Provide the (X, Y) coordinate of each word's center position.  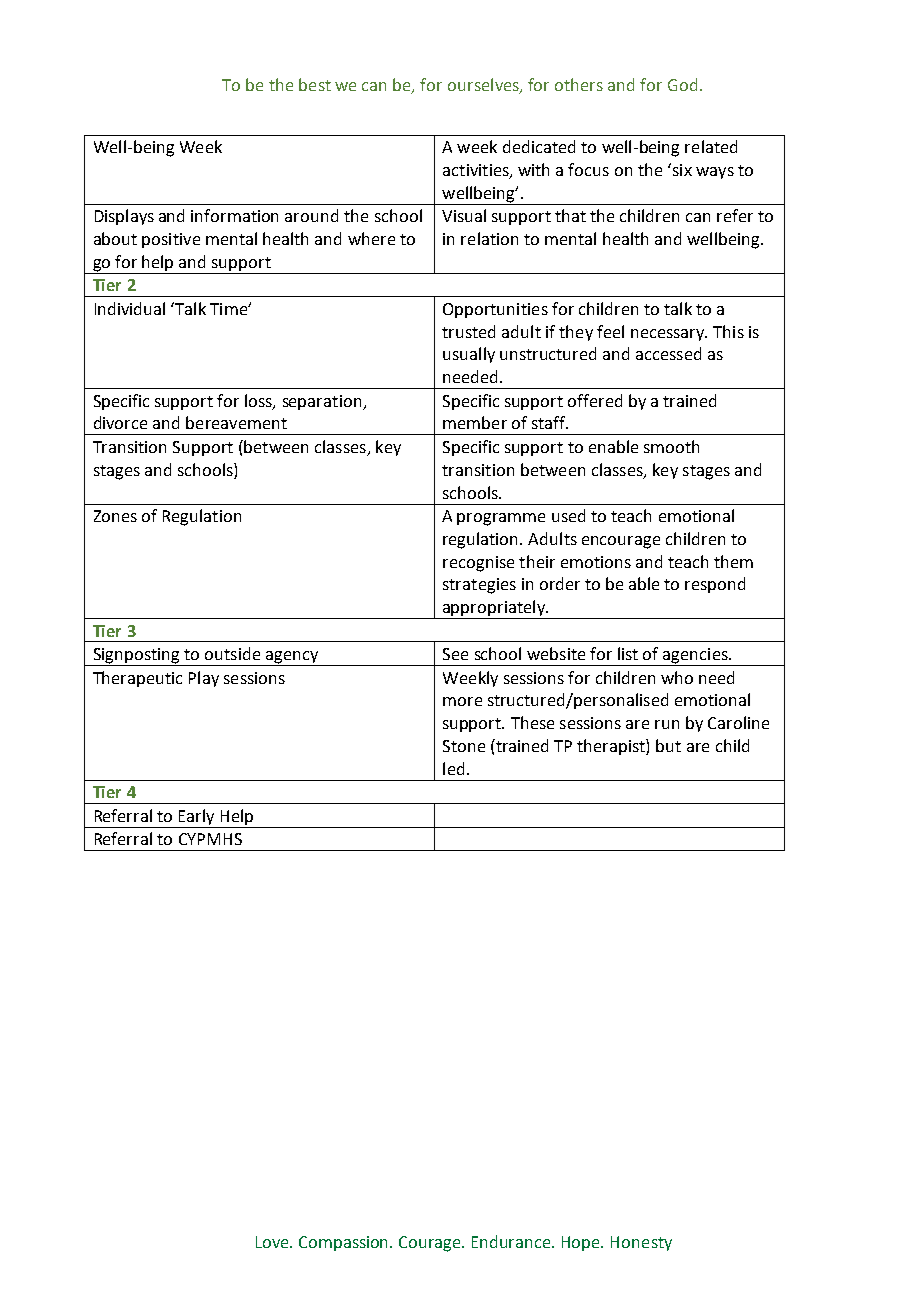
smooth (671, 446)
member (475, 422)
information (234, 215)
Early (197, 818)
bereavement (236, 422)
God (682, 84)
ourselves (484, 86)
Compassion (345, 1243)
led (453, 768)
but (668, 745)
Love (273, 1242)
